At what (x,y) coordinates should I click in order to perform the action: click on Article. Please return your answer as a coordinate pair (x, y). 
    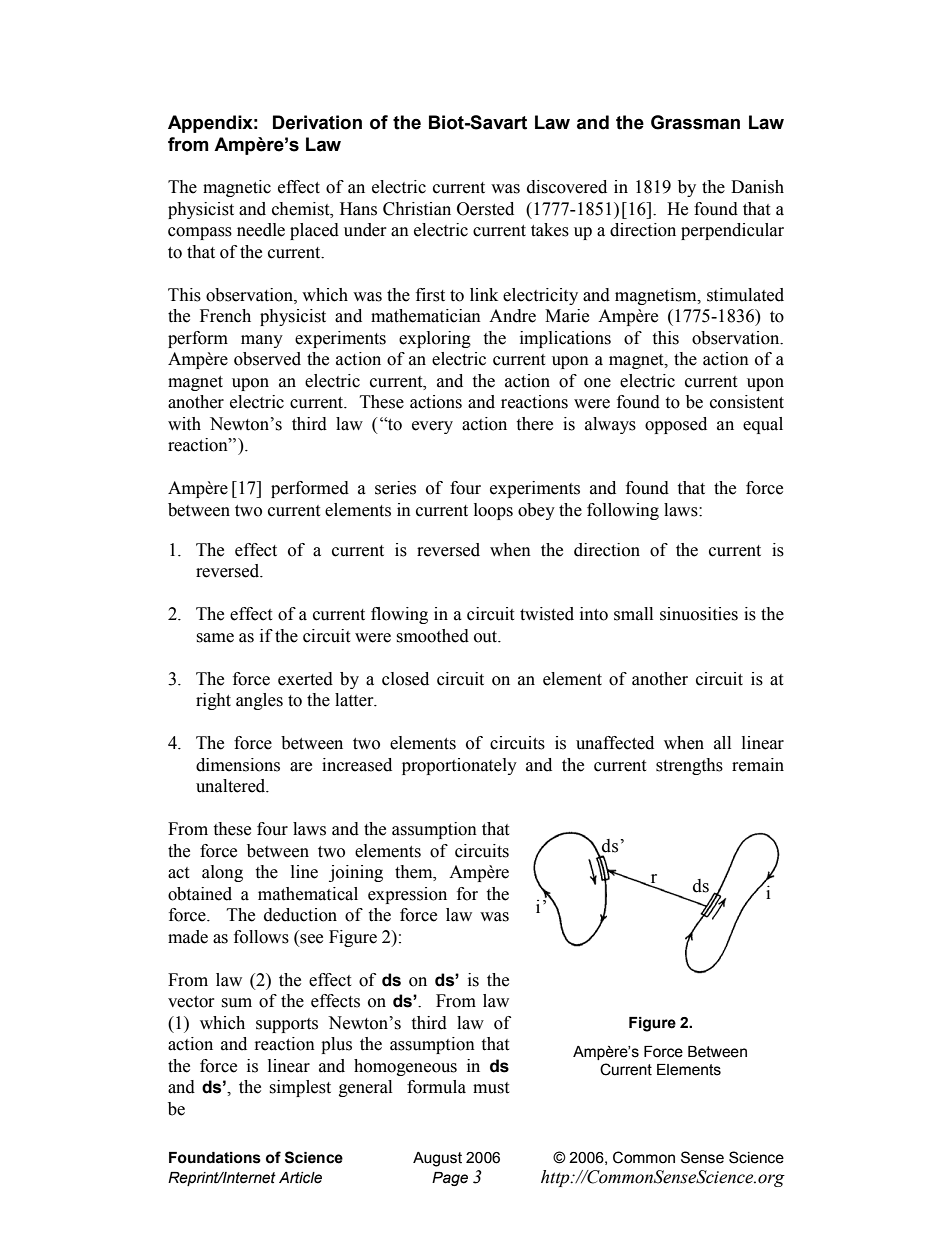
    Looking at the image, I should click on (300, 1178).
